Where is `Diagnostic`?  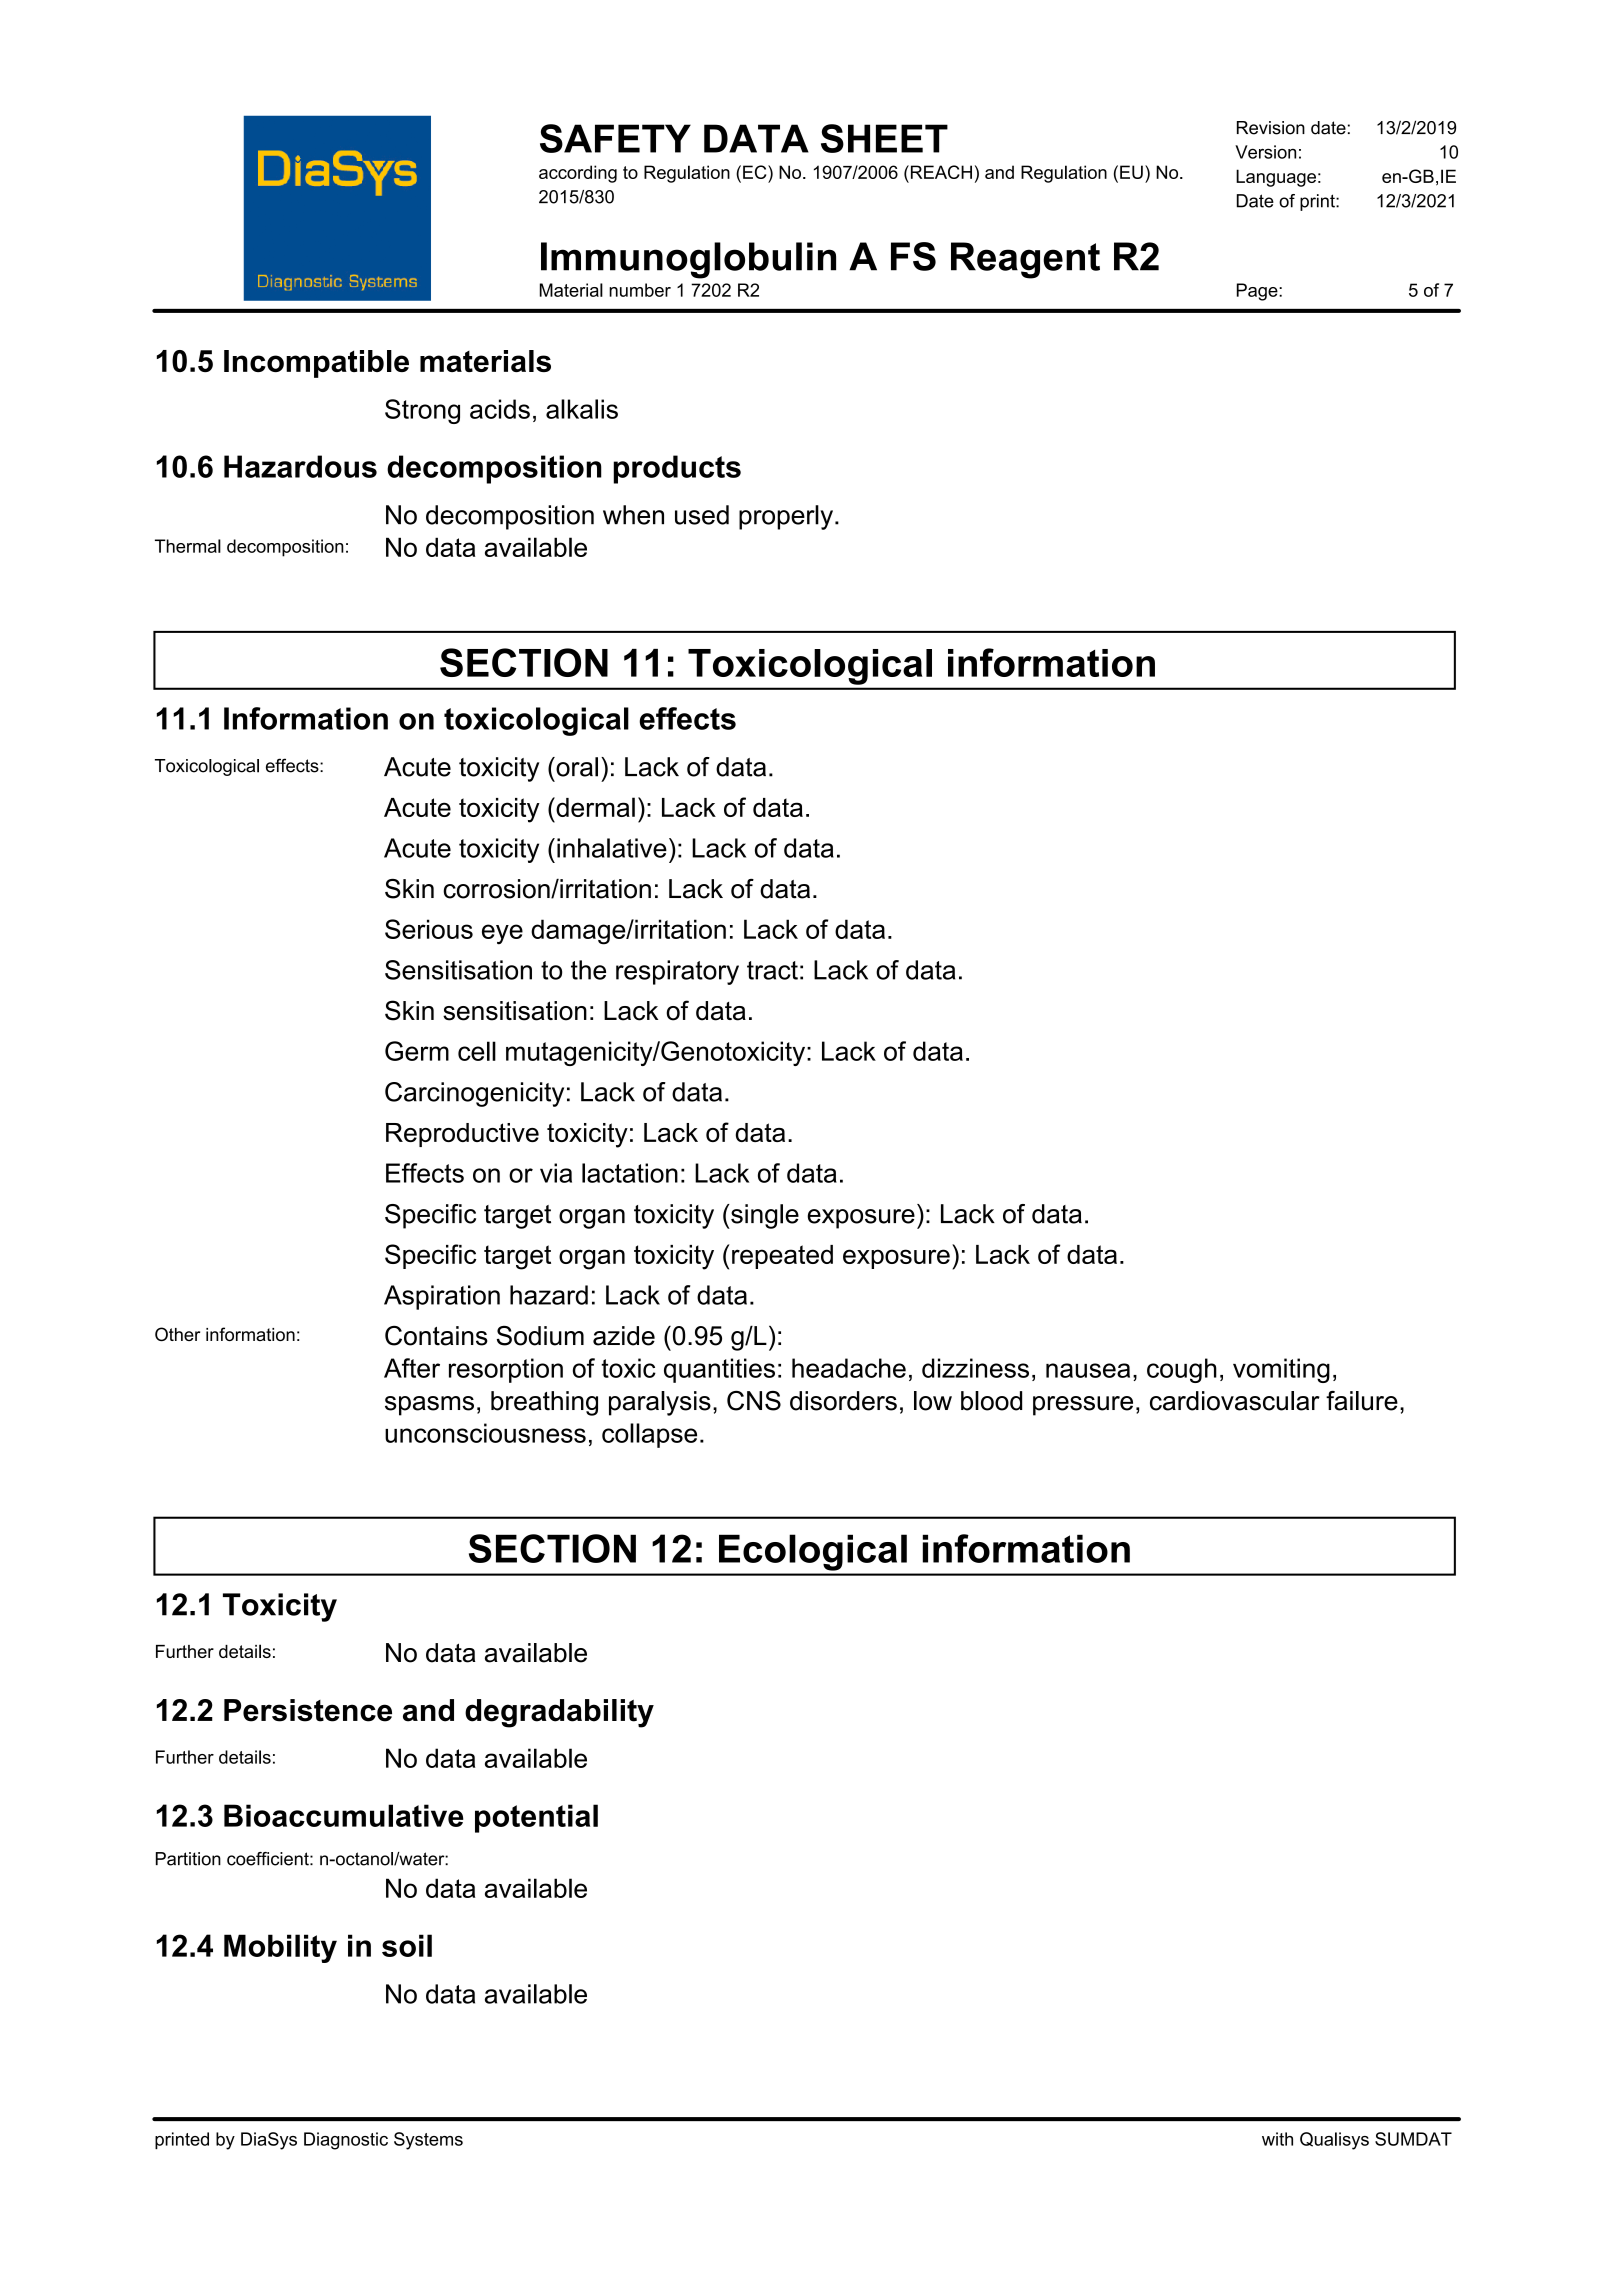 Diagnostic is located at coordinates (346, 2141).
